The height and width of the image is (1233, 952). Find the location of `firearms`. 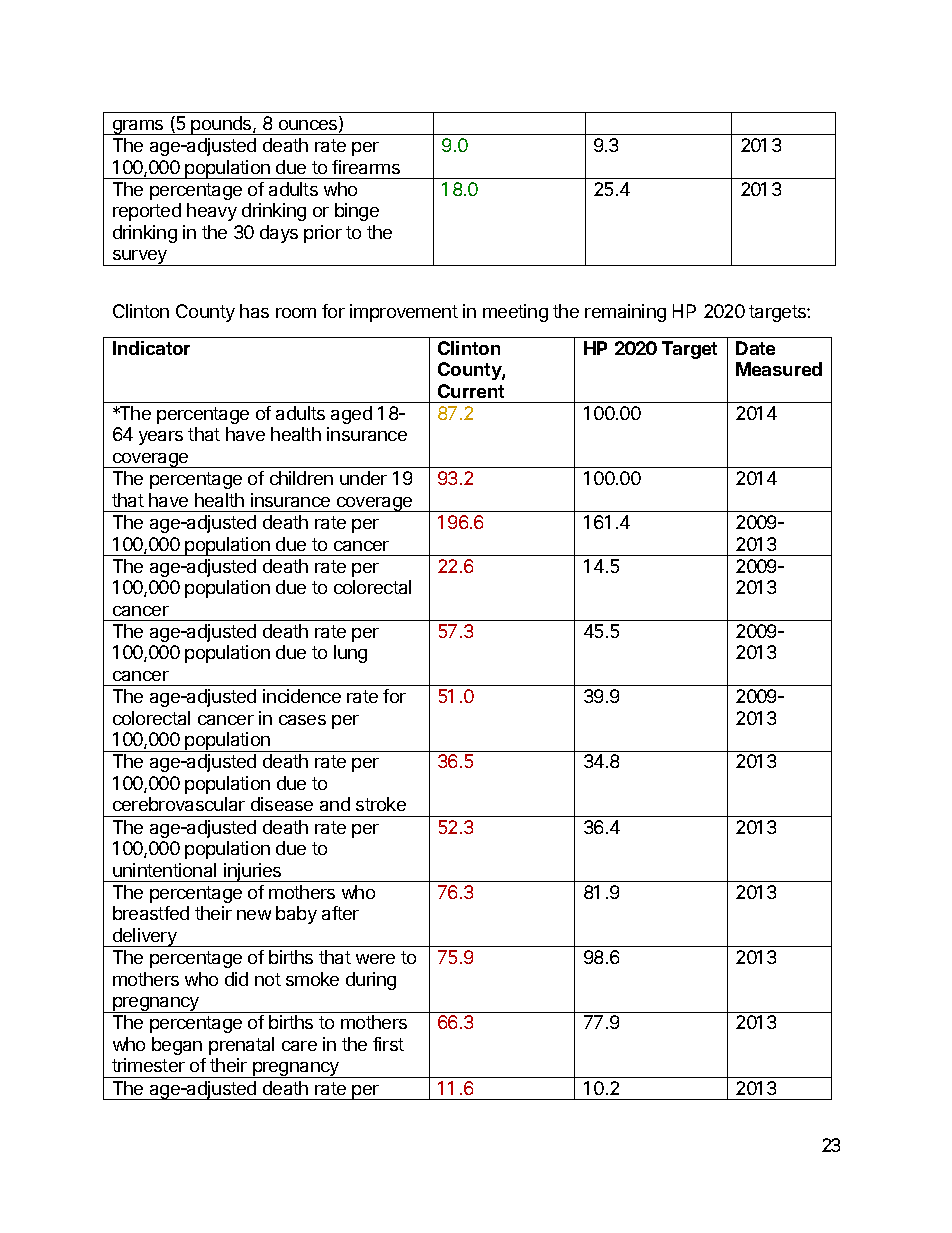

firearms is located at coordinates (366, 167).
